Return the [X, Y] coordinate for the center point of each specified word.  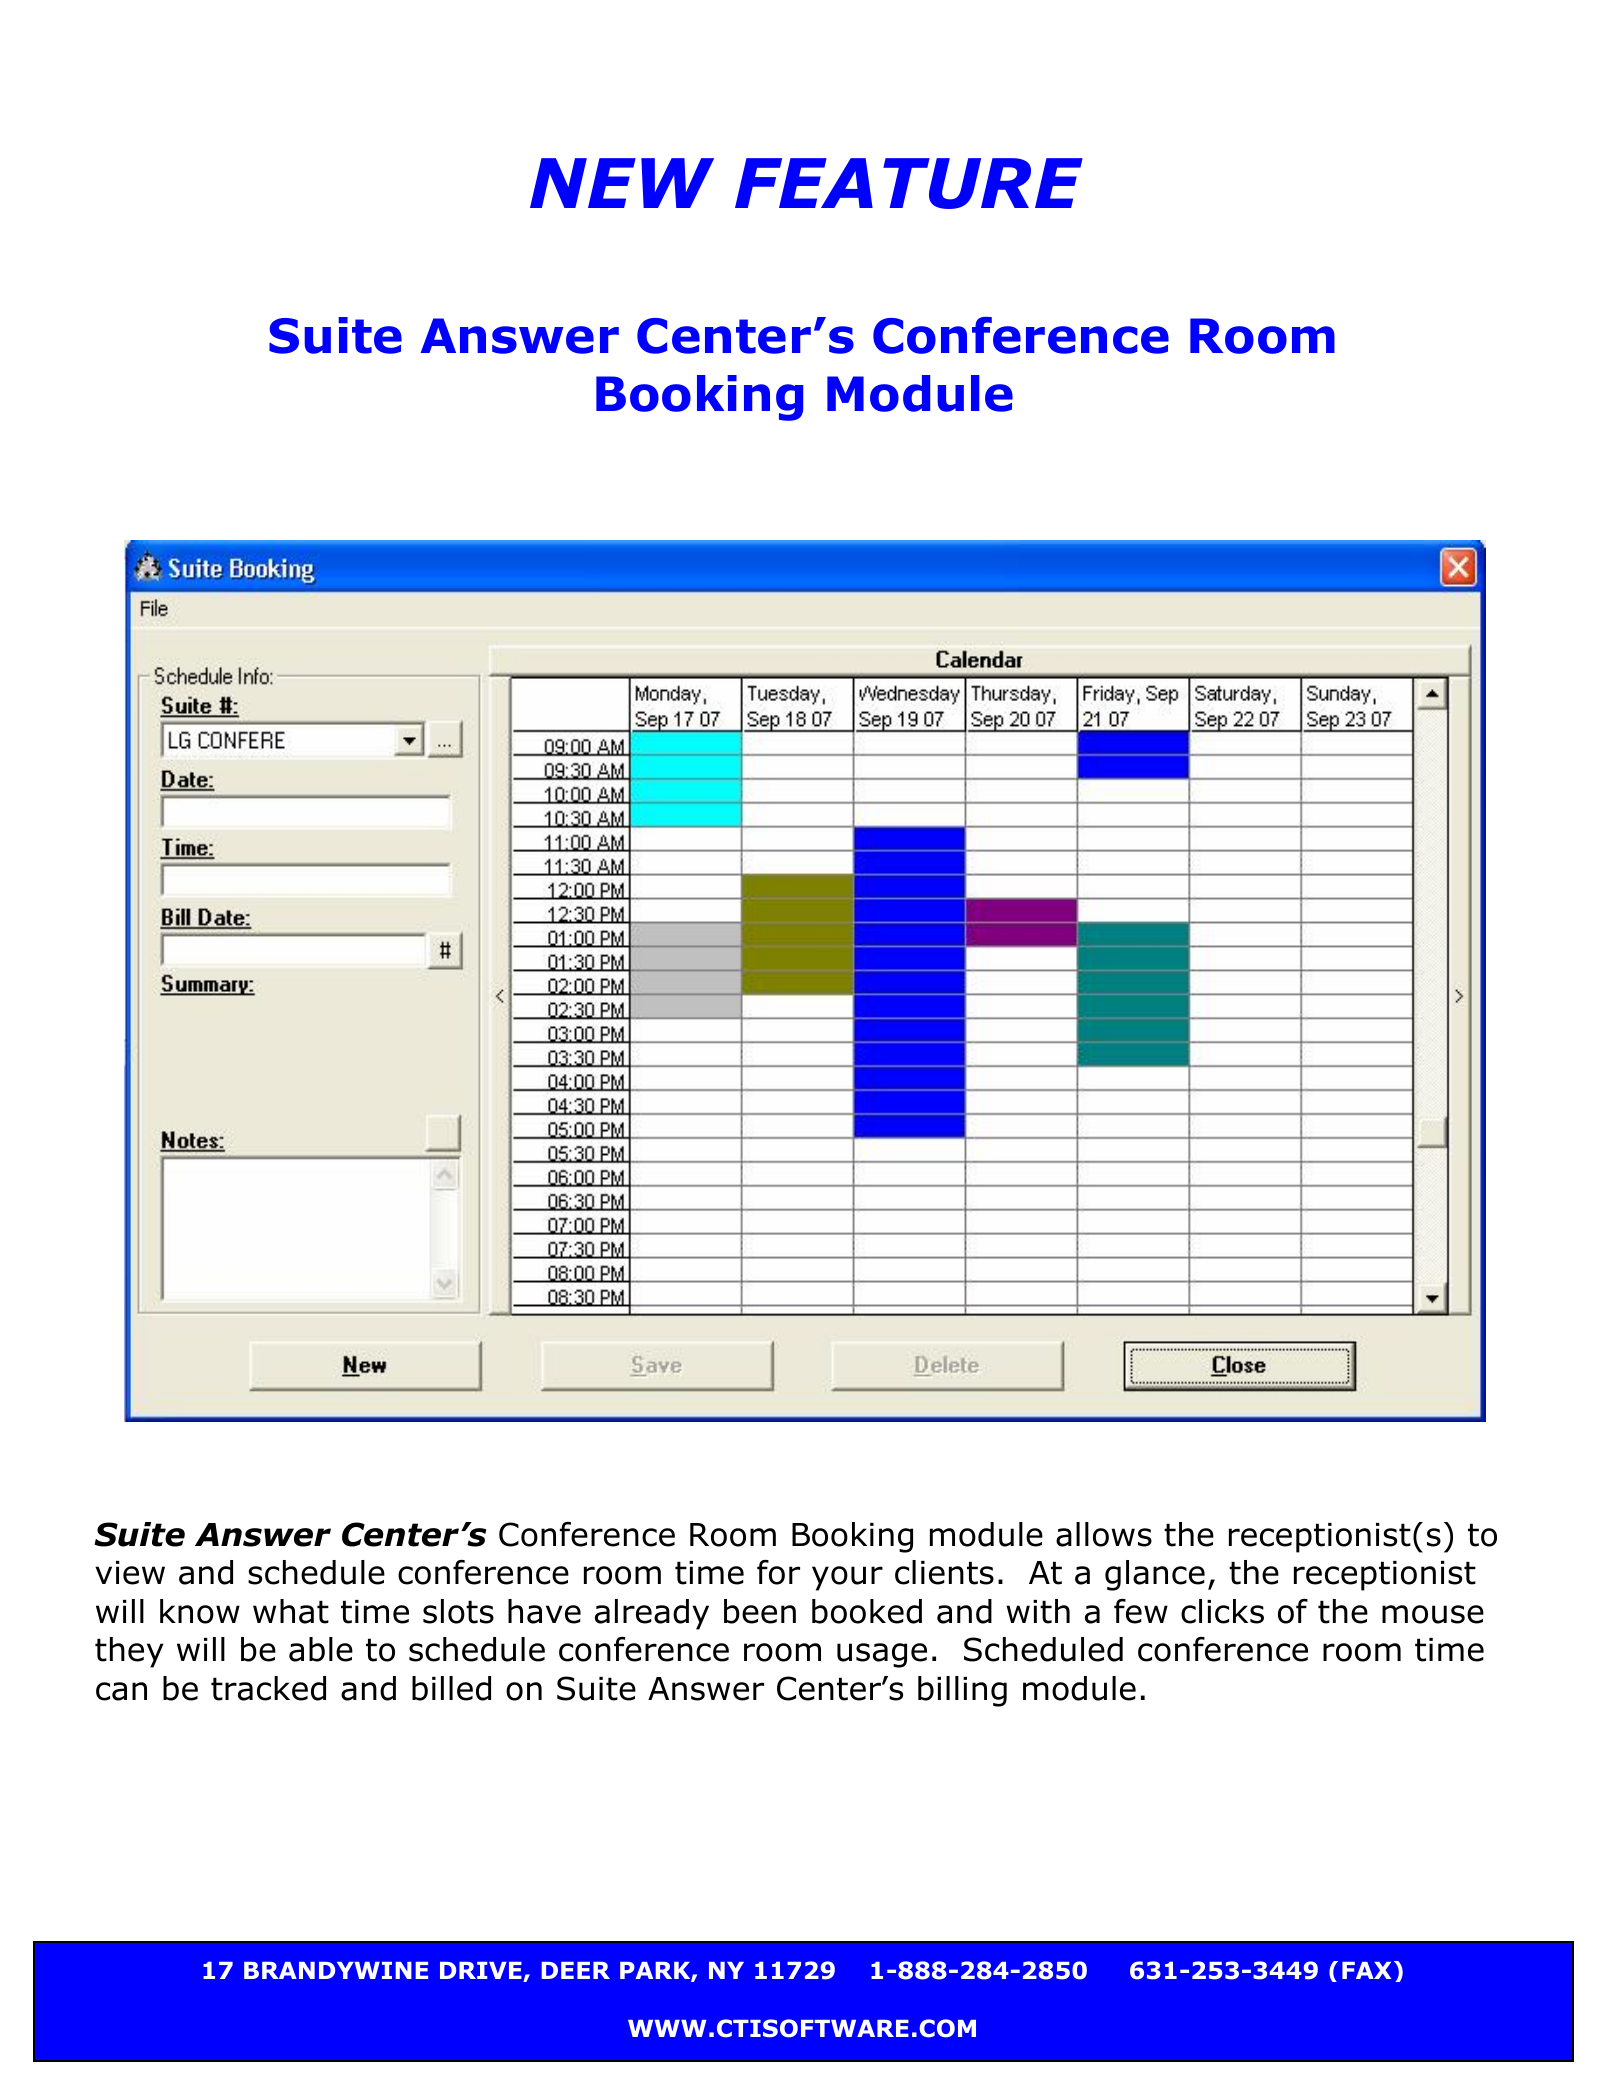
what [291, 1611]
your [847, 1578]
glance [1155, 1575]
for [778, 1572]
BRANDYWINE [336, 1970]
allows [1104, 1534]
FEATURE [909, 183]
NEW [622, 183]
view [130, 1573]
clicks [1222, 1611]
